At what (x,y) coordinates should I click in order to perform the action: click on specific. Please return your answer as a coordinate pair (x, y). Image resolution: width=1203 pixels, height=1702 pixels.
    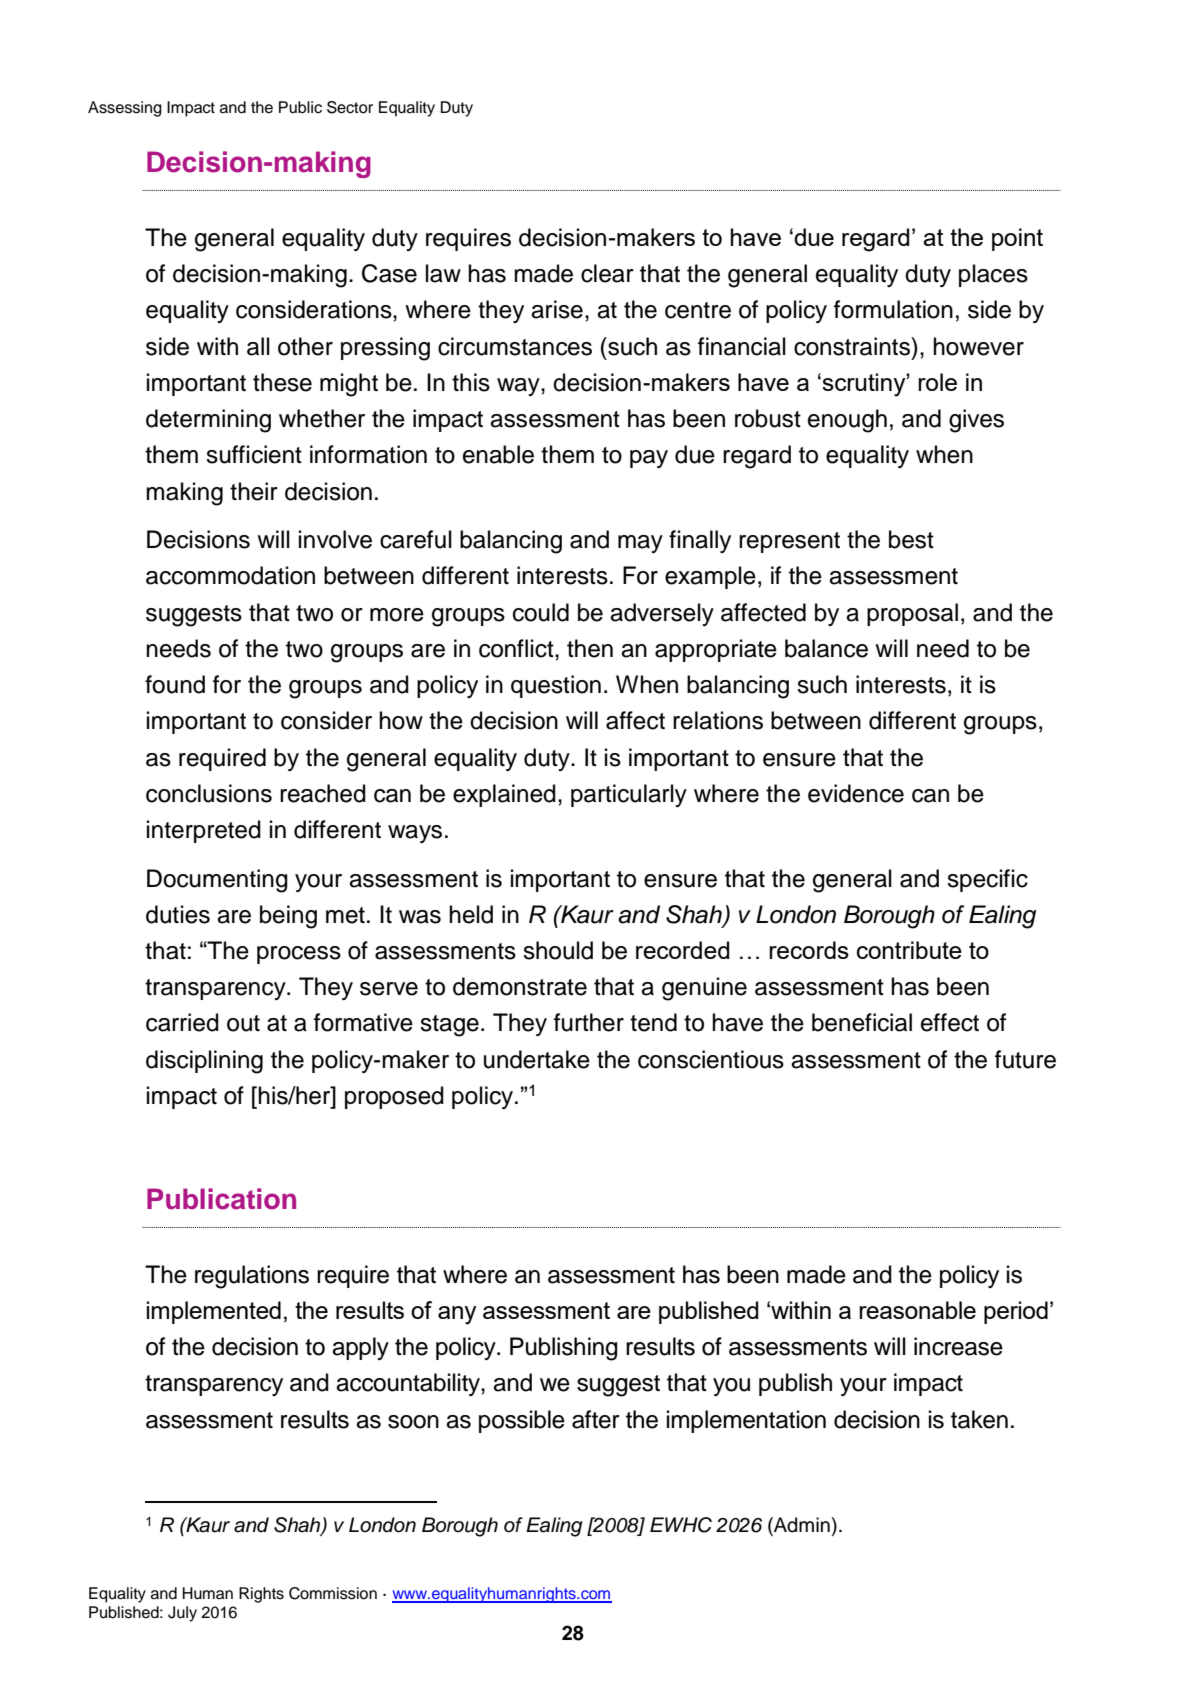
    Looking at the image, I should click on (987, 880).
